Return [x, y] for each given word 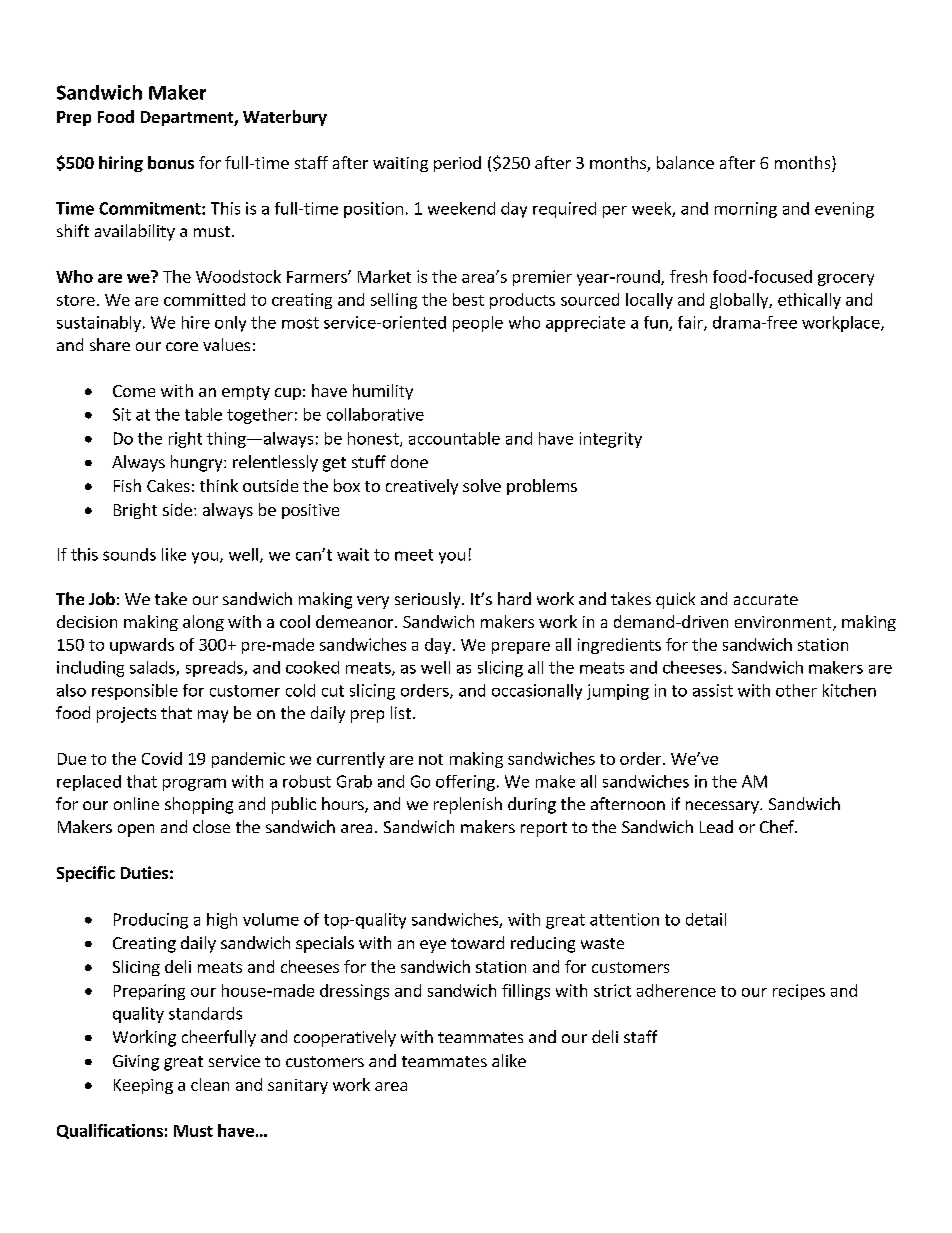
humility [383, 392]
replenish [468, 805]
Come [134, 391]
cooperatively [345, 1038]
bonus [171, 162]
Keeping [143, 1086]
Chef [778, 826]
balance [685, 162]
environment [784, 623]
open [136, 830]
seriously [429, 600]
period [457, 164]
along [203, 623]
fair [691, 323]
